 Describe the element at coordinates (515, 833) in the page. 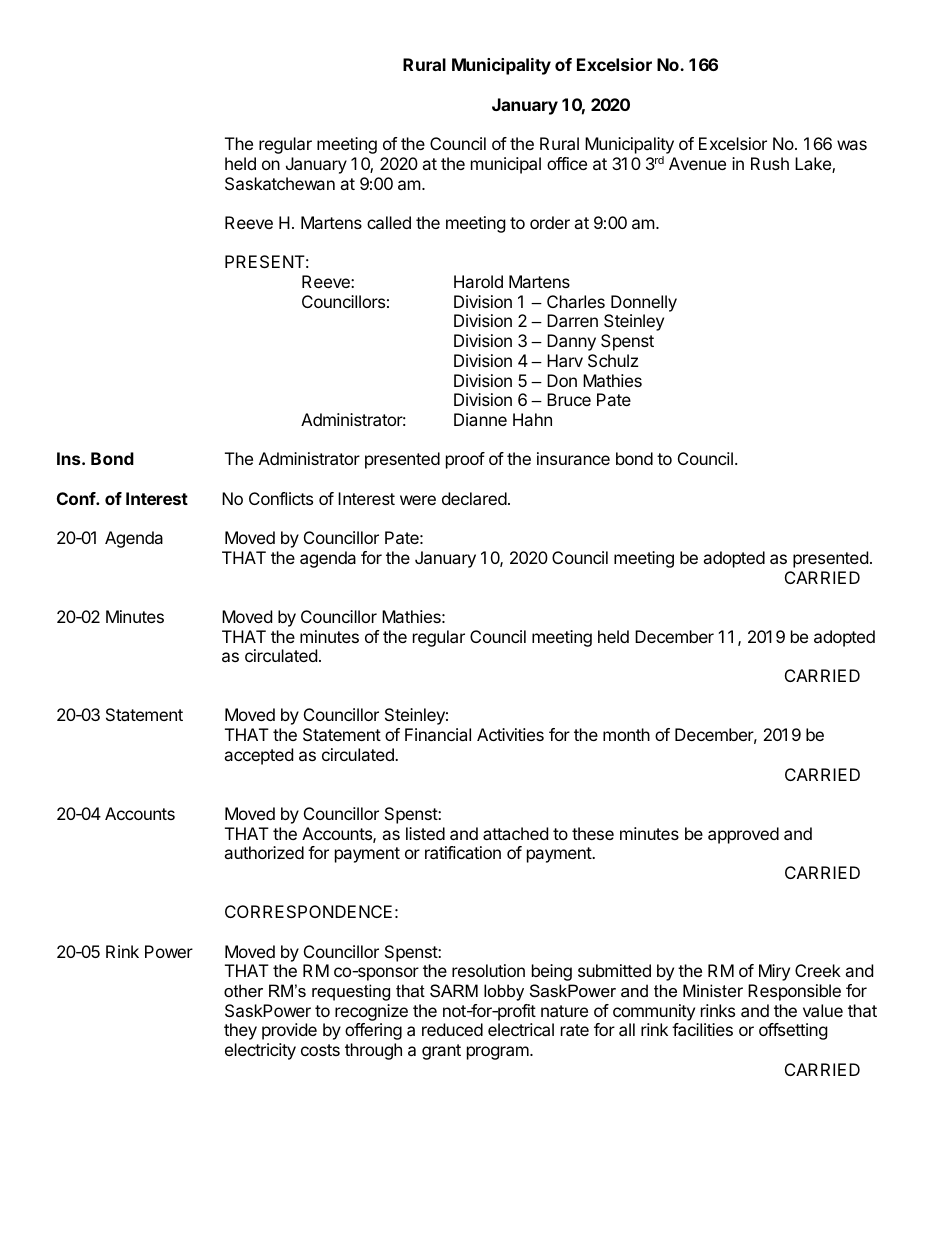

I see `attached` at that location.
